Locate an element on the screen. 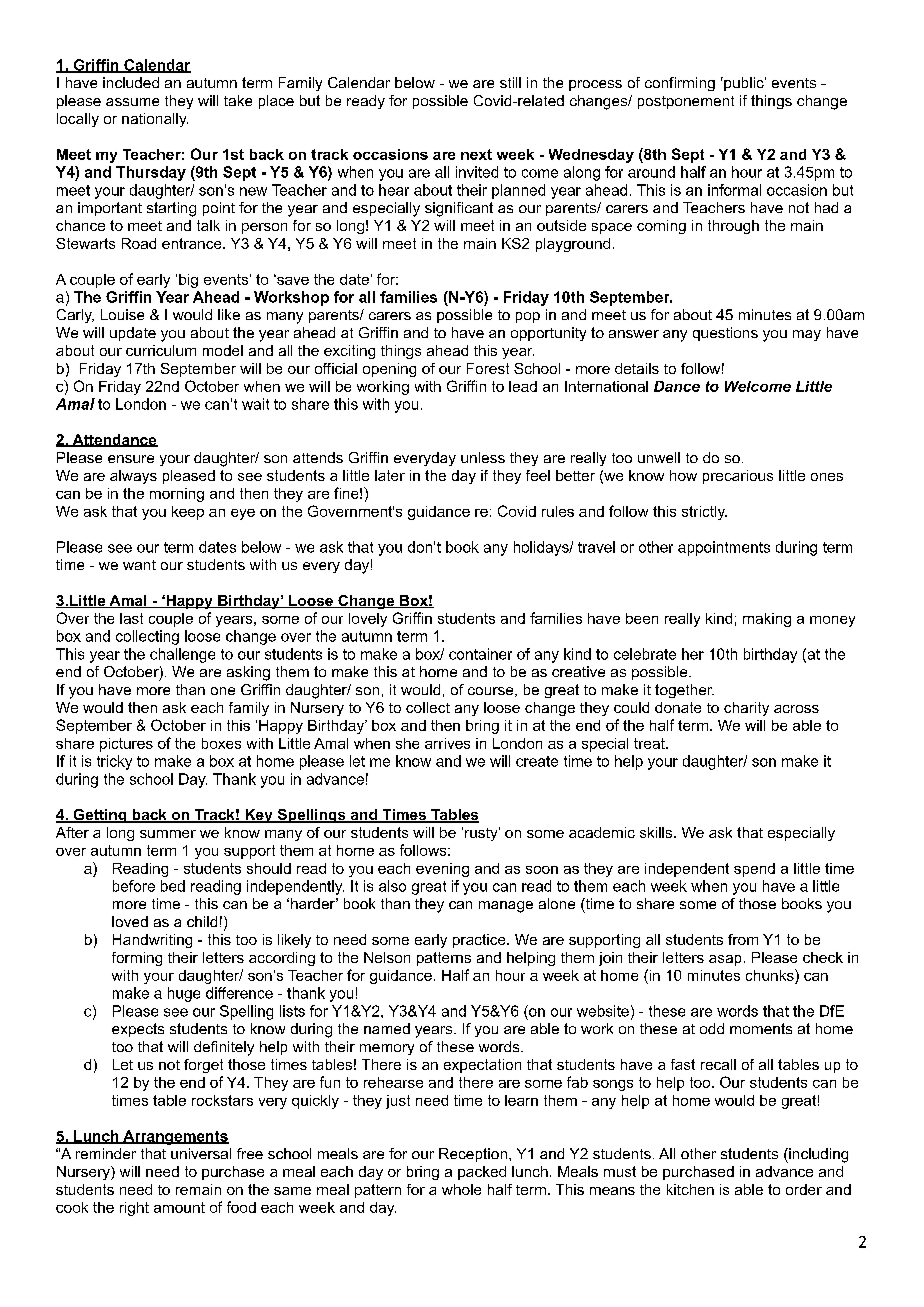 The image size is (924, 1307). postponement is located at coordinates (686, 102).
